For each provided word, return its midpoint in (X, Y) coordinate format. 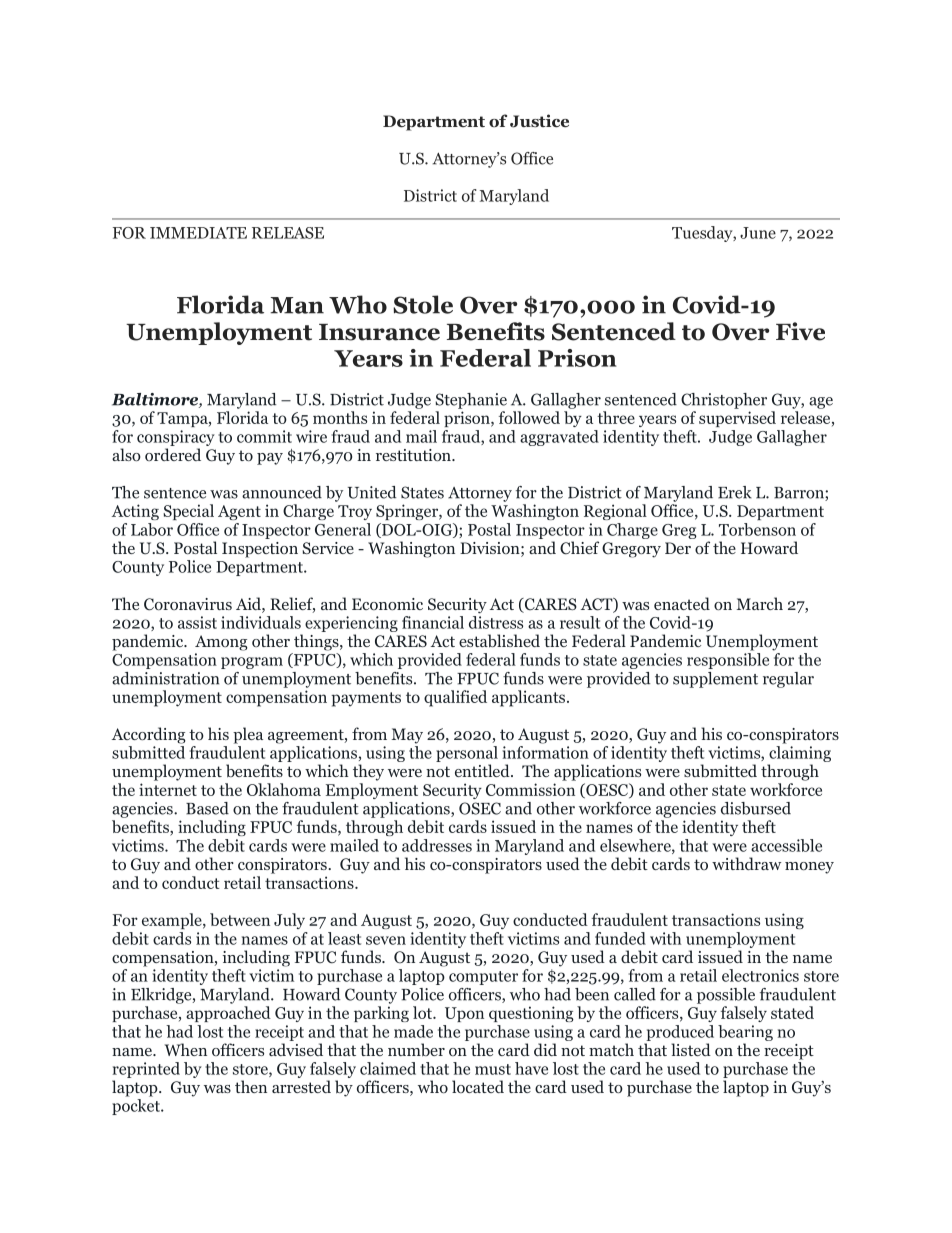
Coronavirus (188, 604)
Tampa (183, 419)
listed (691, 1049)
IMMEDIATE (198, 233)
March (760, 603)
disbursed (756, 808)
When (186, 1049)
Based (207, 808)
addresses (437, 845)
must (493, 1069)
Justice (539, 121)
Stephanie (471, 401)
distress (496, 621)
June (758, 233)
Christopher (724, 401)
